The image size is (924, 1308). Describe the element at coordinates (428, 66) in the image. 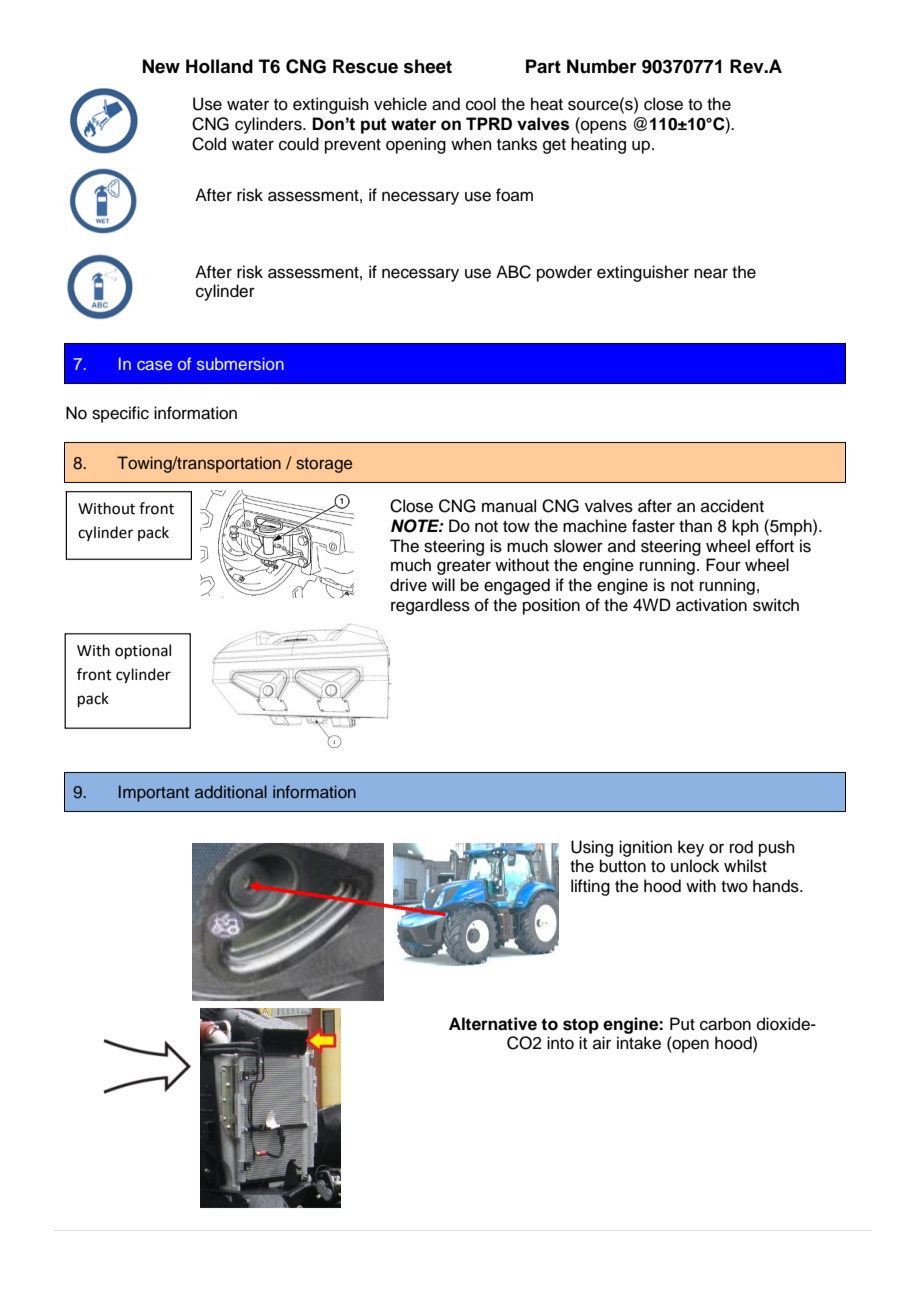

I see `sheet` at that location.
